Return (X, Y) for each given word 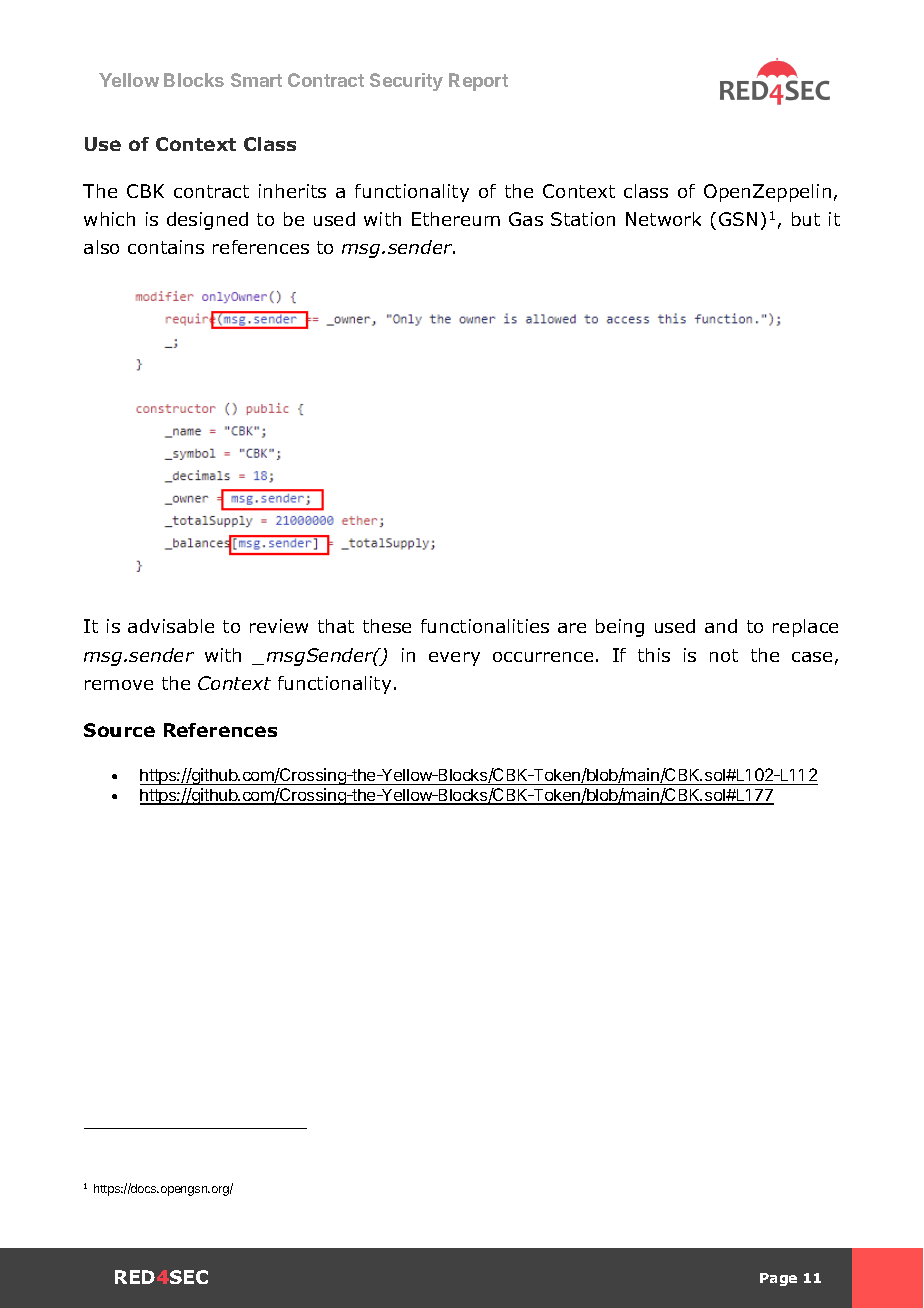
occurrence (543, 657)
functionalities (485, 626)
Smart (256, 80)
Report (478, 82)
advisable (171, 626)
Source (119, 730)
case (812, 657)
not (724, 655)
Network (663, 219)
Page (778, 1279)
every (454, 659)
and (721, 626)
